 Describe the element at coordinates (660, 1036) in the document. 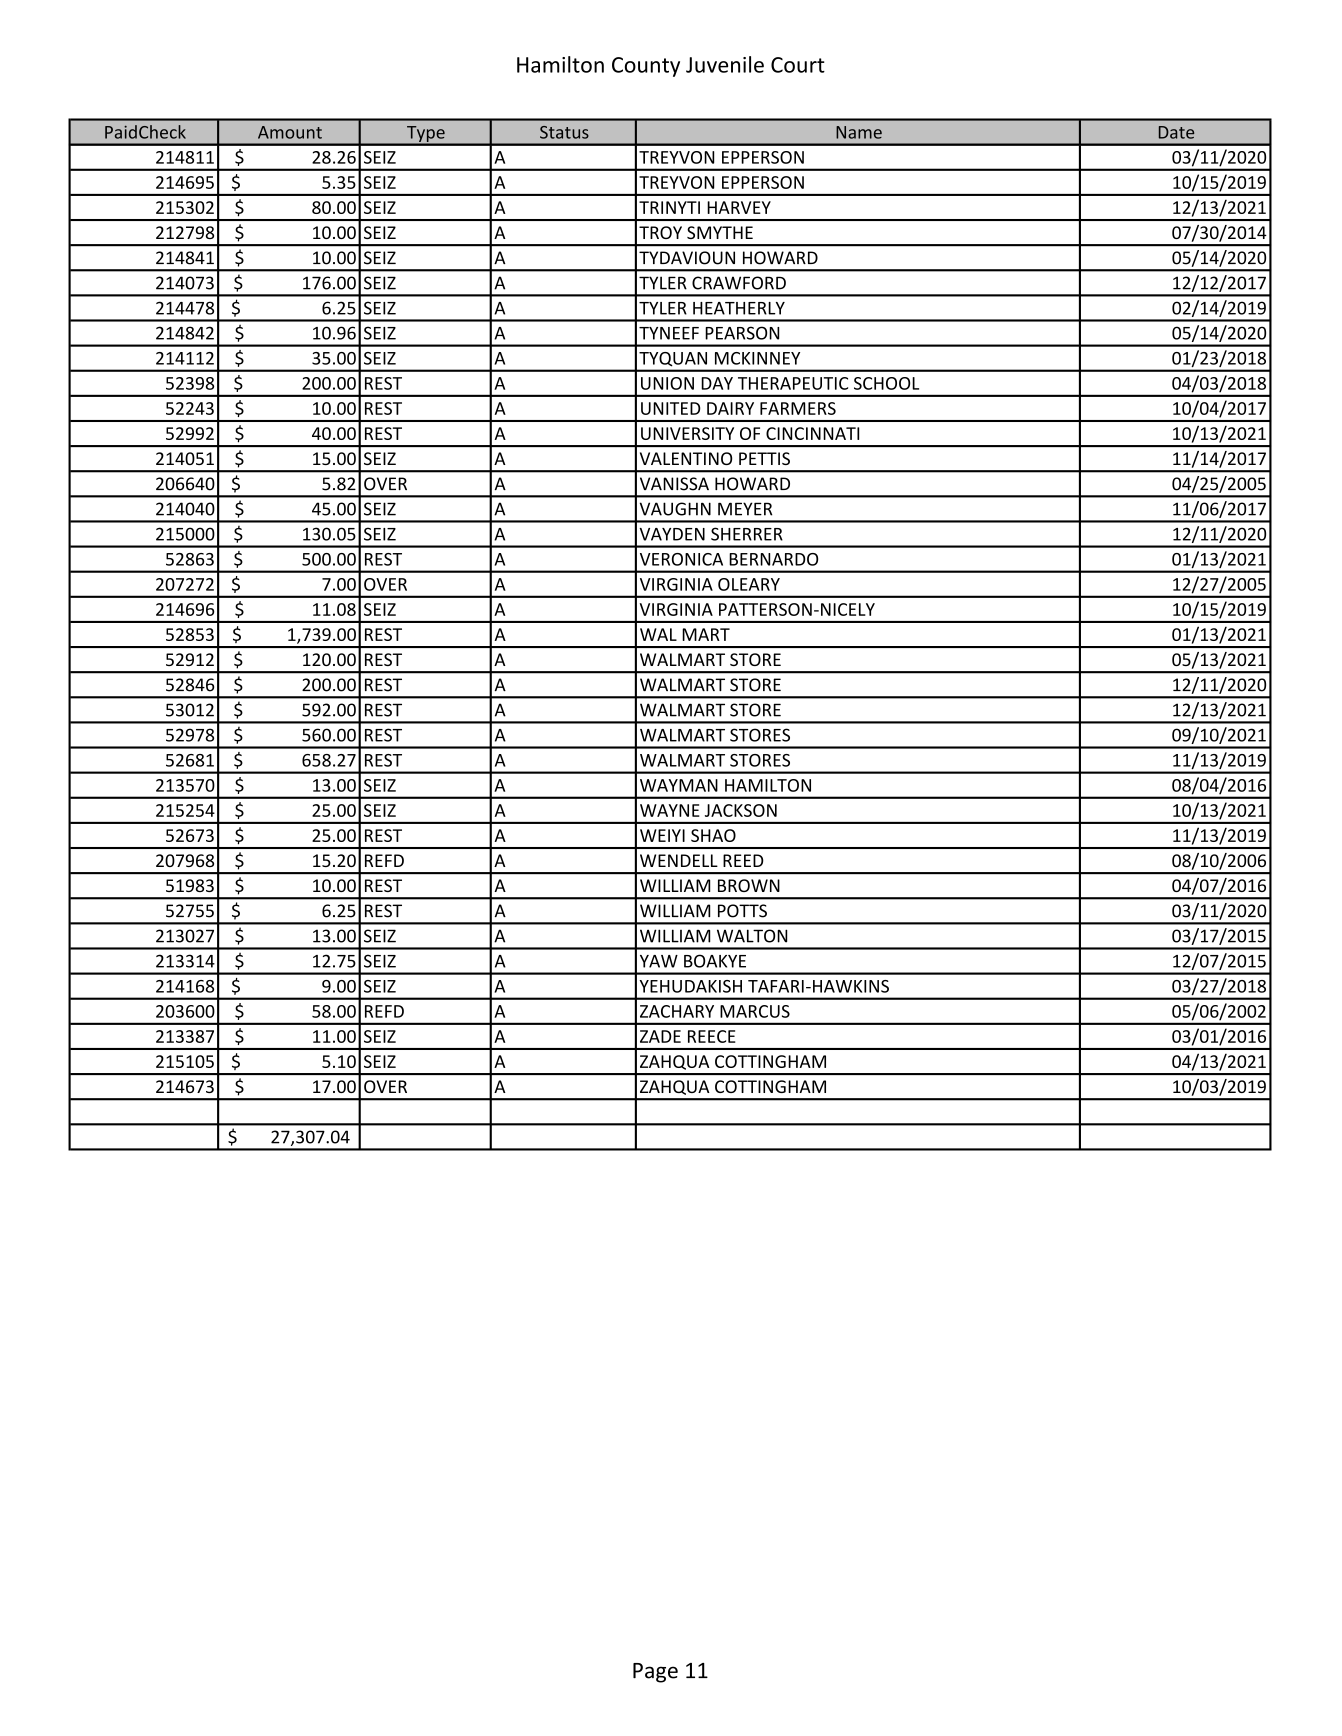

I see `ZADE` at that location.
